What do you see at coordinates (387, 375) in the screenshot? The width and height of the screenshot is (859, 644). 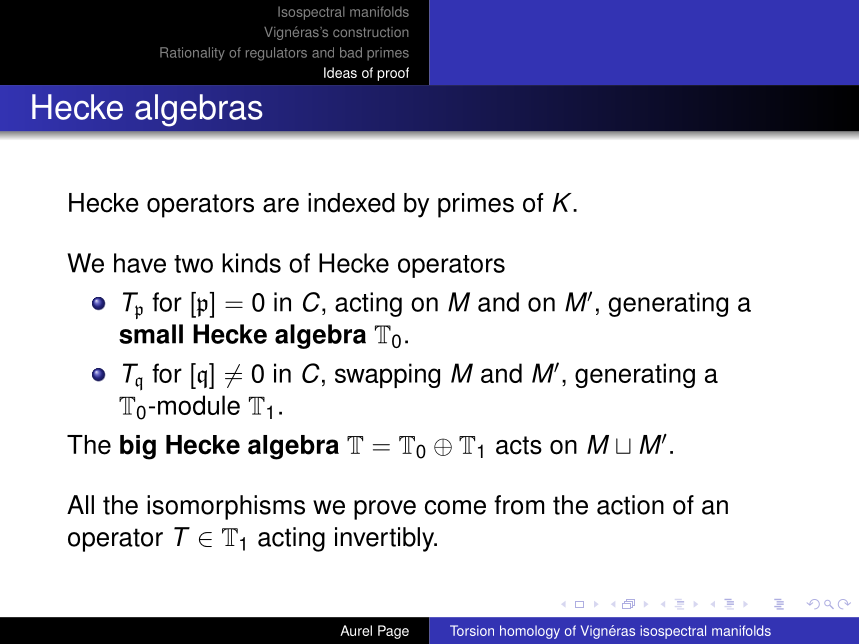 I see `swapping` at bounding box center [387, 375].
